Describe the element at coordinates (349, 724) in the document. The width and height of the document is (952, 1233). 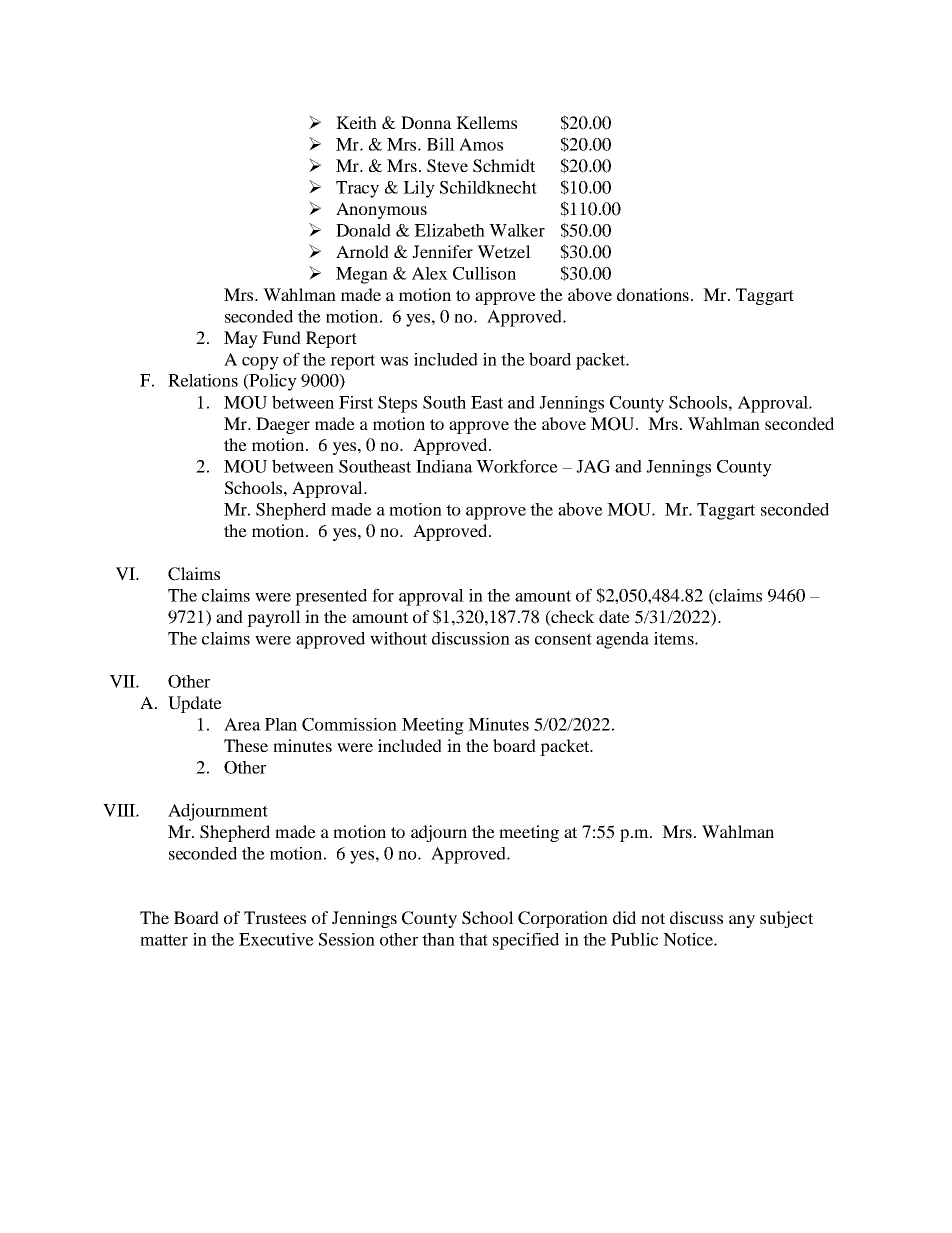
I see `Commission` at that location.
